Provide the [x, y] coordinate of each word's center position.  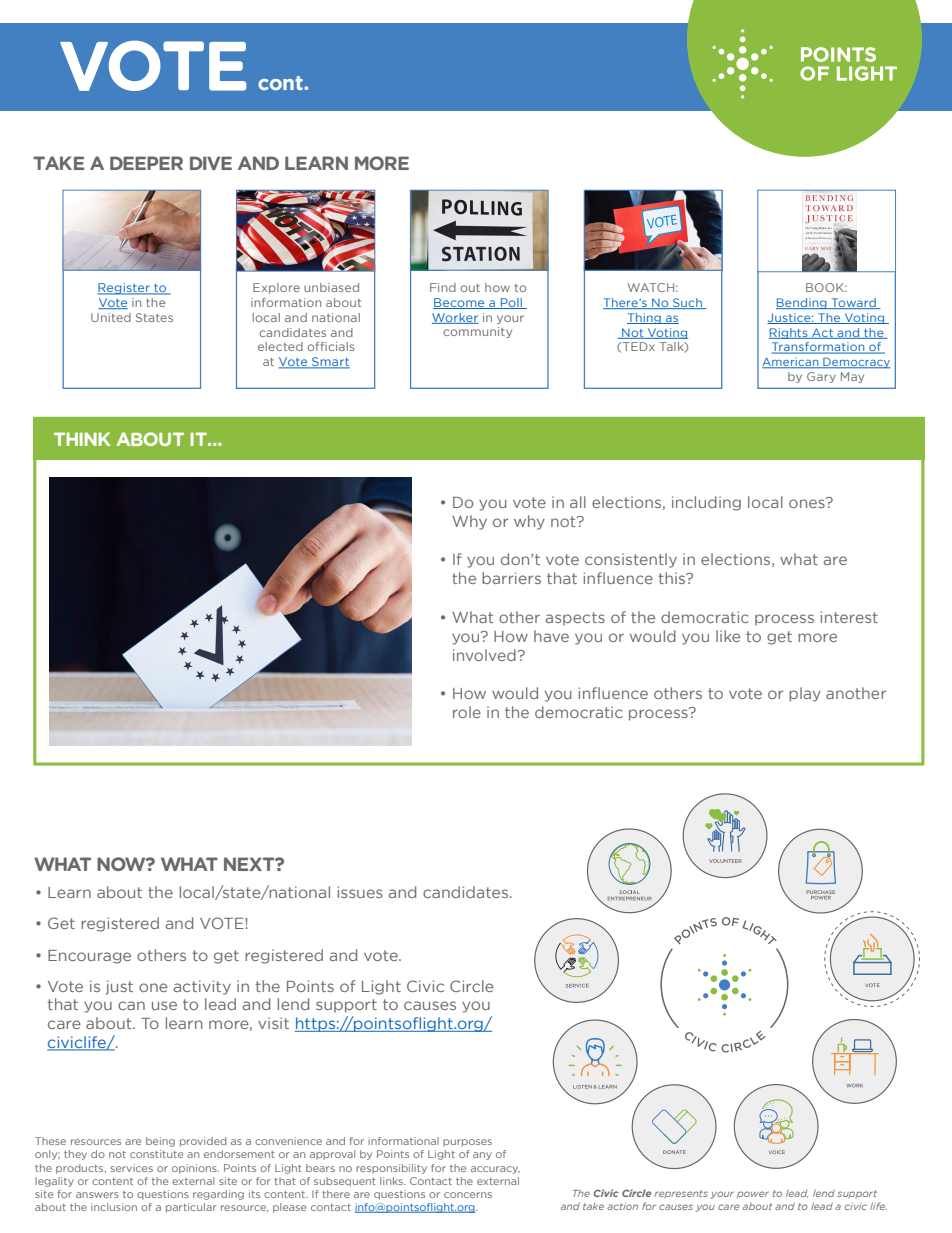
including [706, 503]
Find [443, 287]
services [132, 1168]
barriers [511, 578]
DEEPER [146, 163]
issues [360, 892]
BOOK [826, 287]
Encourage [89, 957]
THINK [82, 439]
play [805, 694]
